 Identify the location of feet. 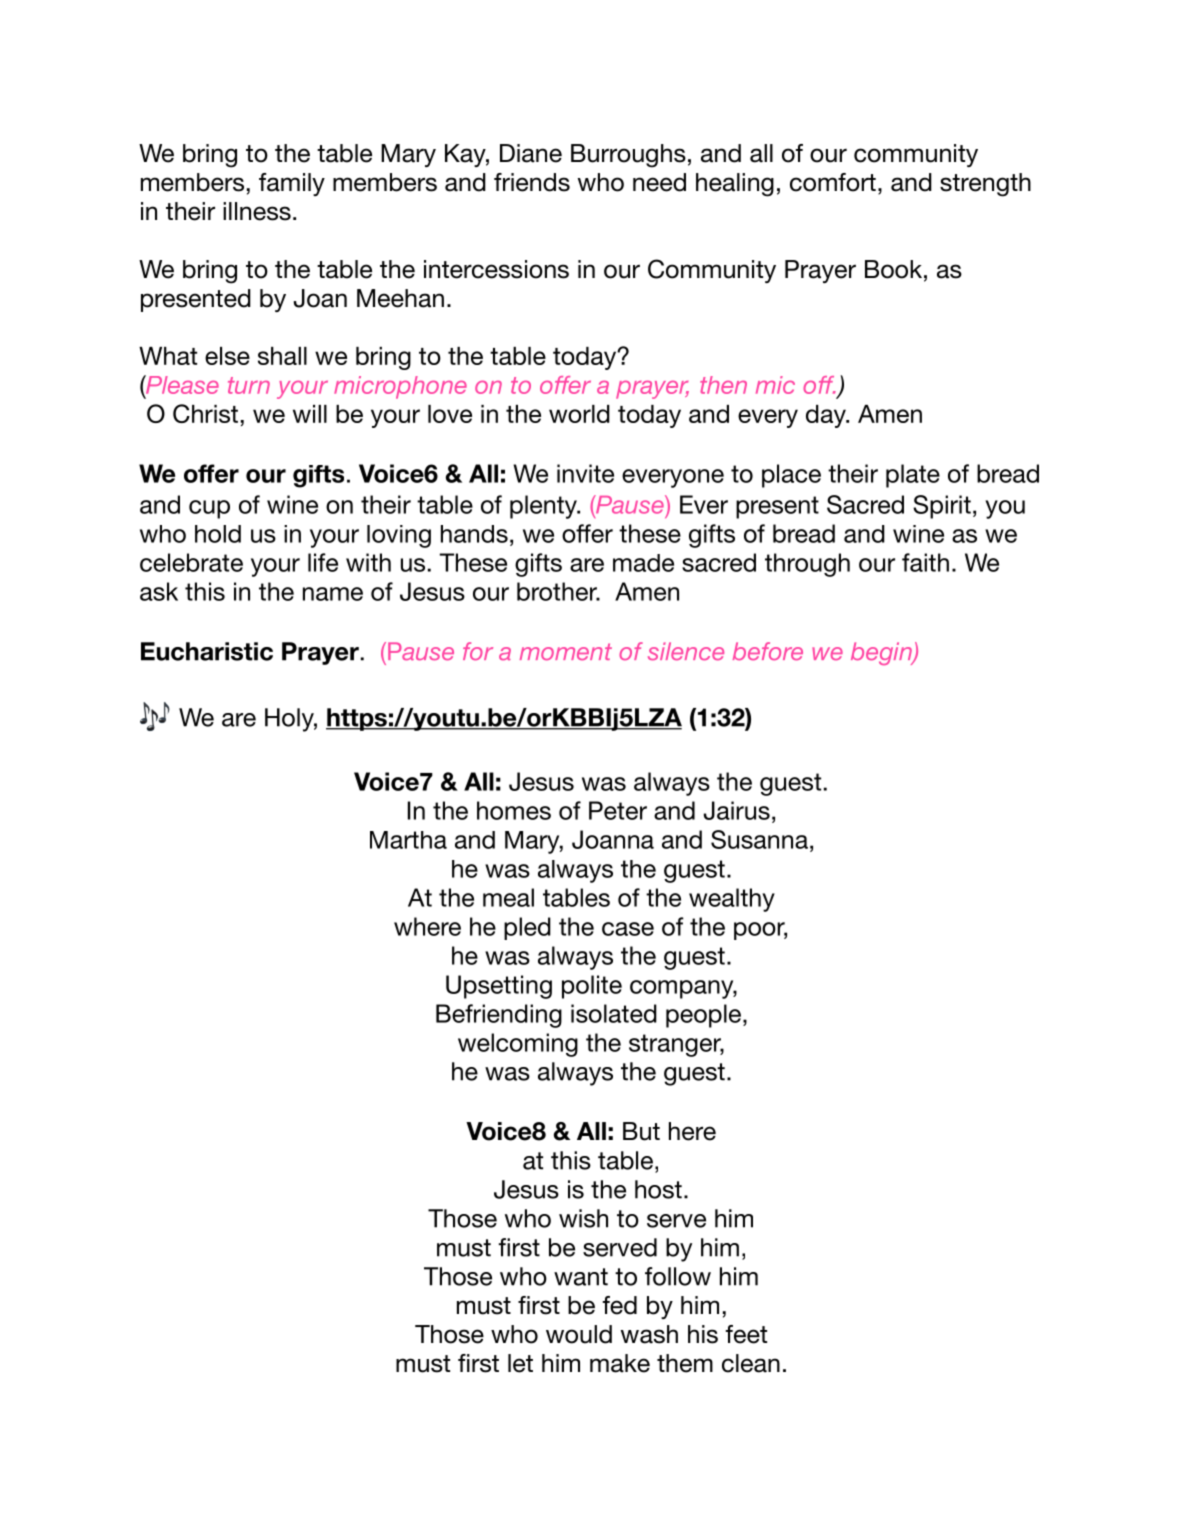
(746, 1334).
